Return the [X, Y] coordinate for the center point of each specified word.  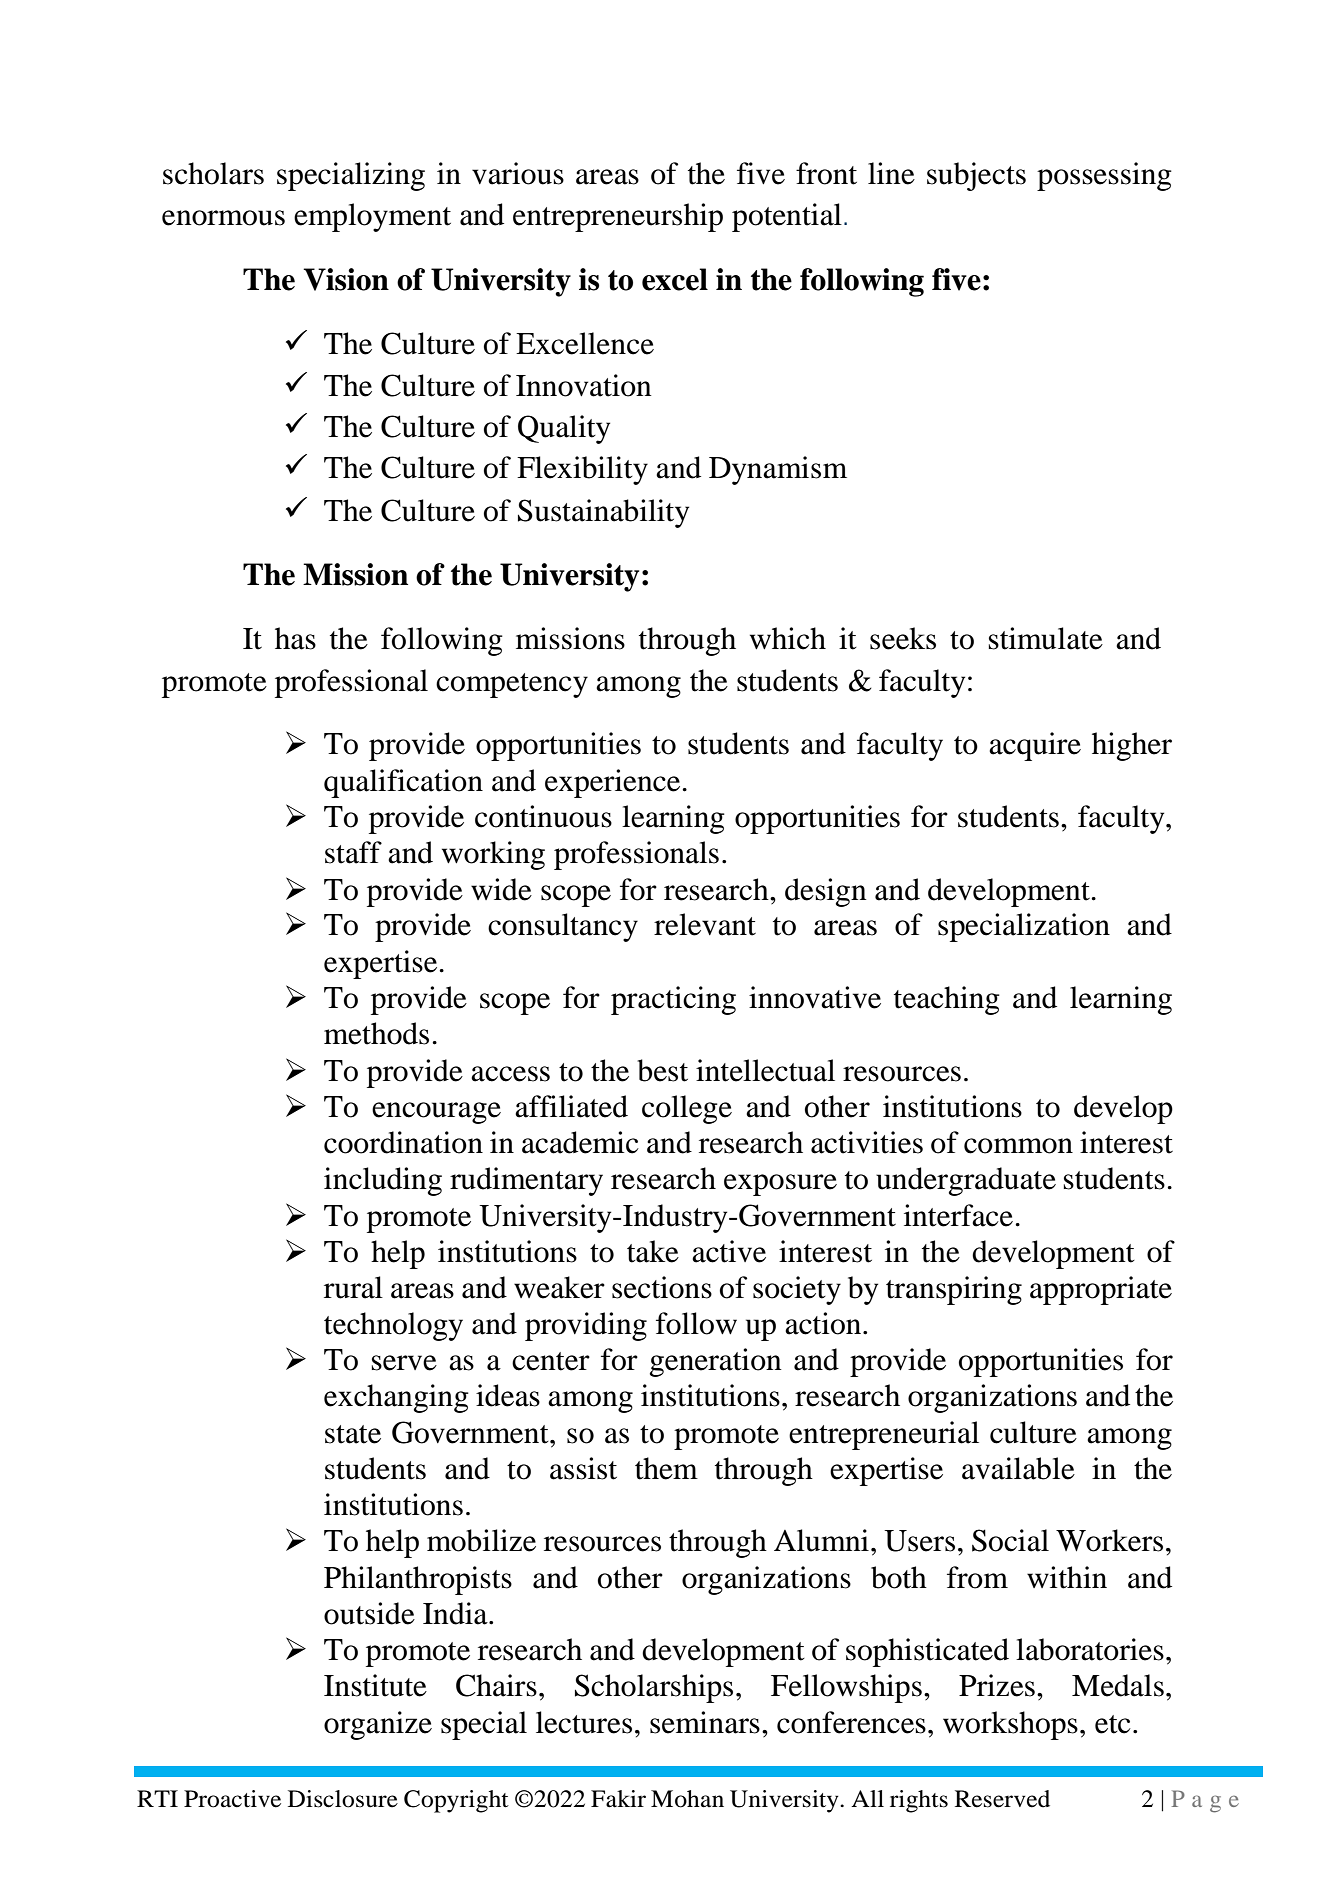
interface [960, 1215]
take [653, 1251]
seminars [705, 1722]
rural [353, 1287]
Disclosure [343, 1799]
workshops [1010, 1725]
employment [372, 217]
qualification [403, 783]
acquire [1035, 746]
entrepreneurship [618, 217]
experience [614, 783]
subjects [976, 176]
